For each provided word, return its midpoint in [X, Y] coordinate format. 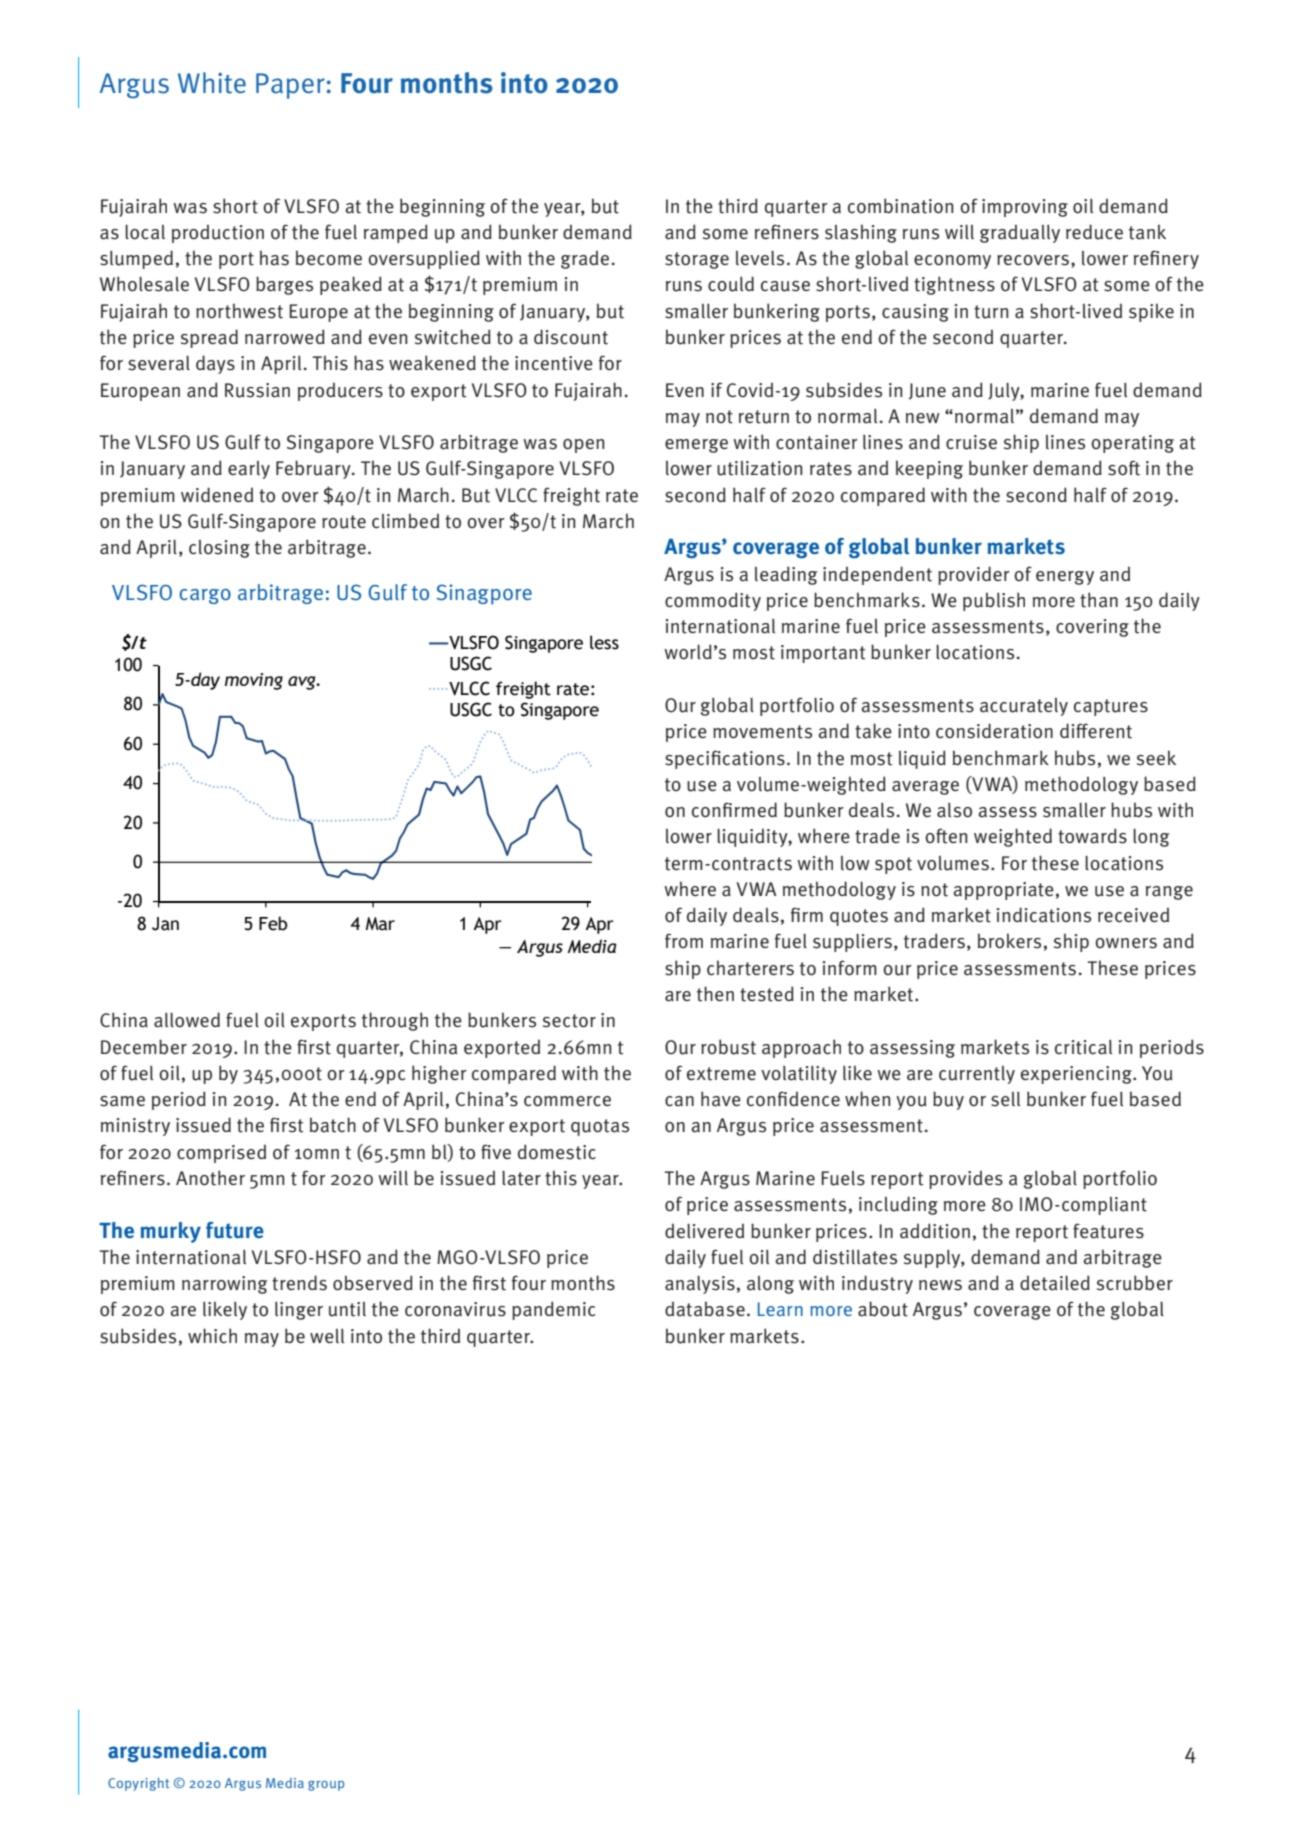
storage [697, 260]
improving [1025, 208]
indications [1044, 915]
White [212, 83]
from [684, 940]
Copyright [138, 1784]
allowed [187, 1020]
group [326, 1786]
